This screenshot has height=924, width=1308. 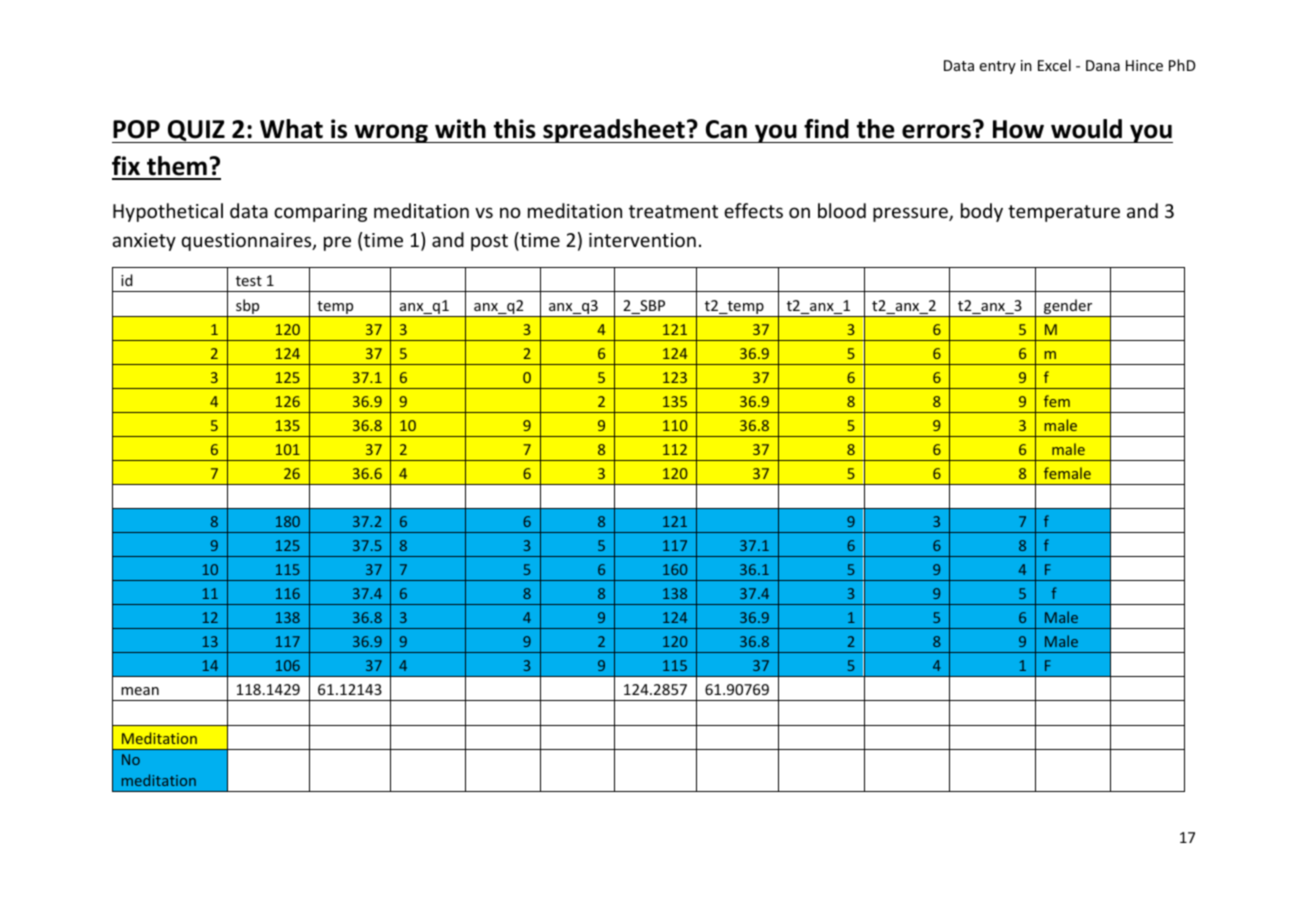 I want to click on pressure, so click(x=911, y=214).
